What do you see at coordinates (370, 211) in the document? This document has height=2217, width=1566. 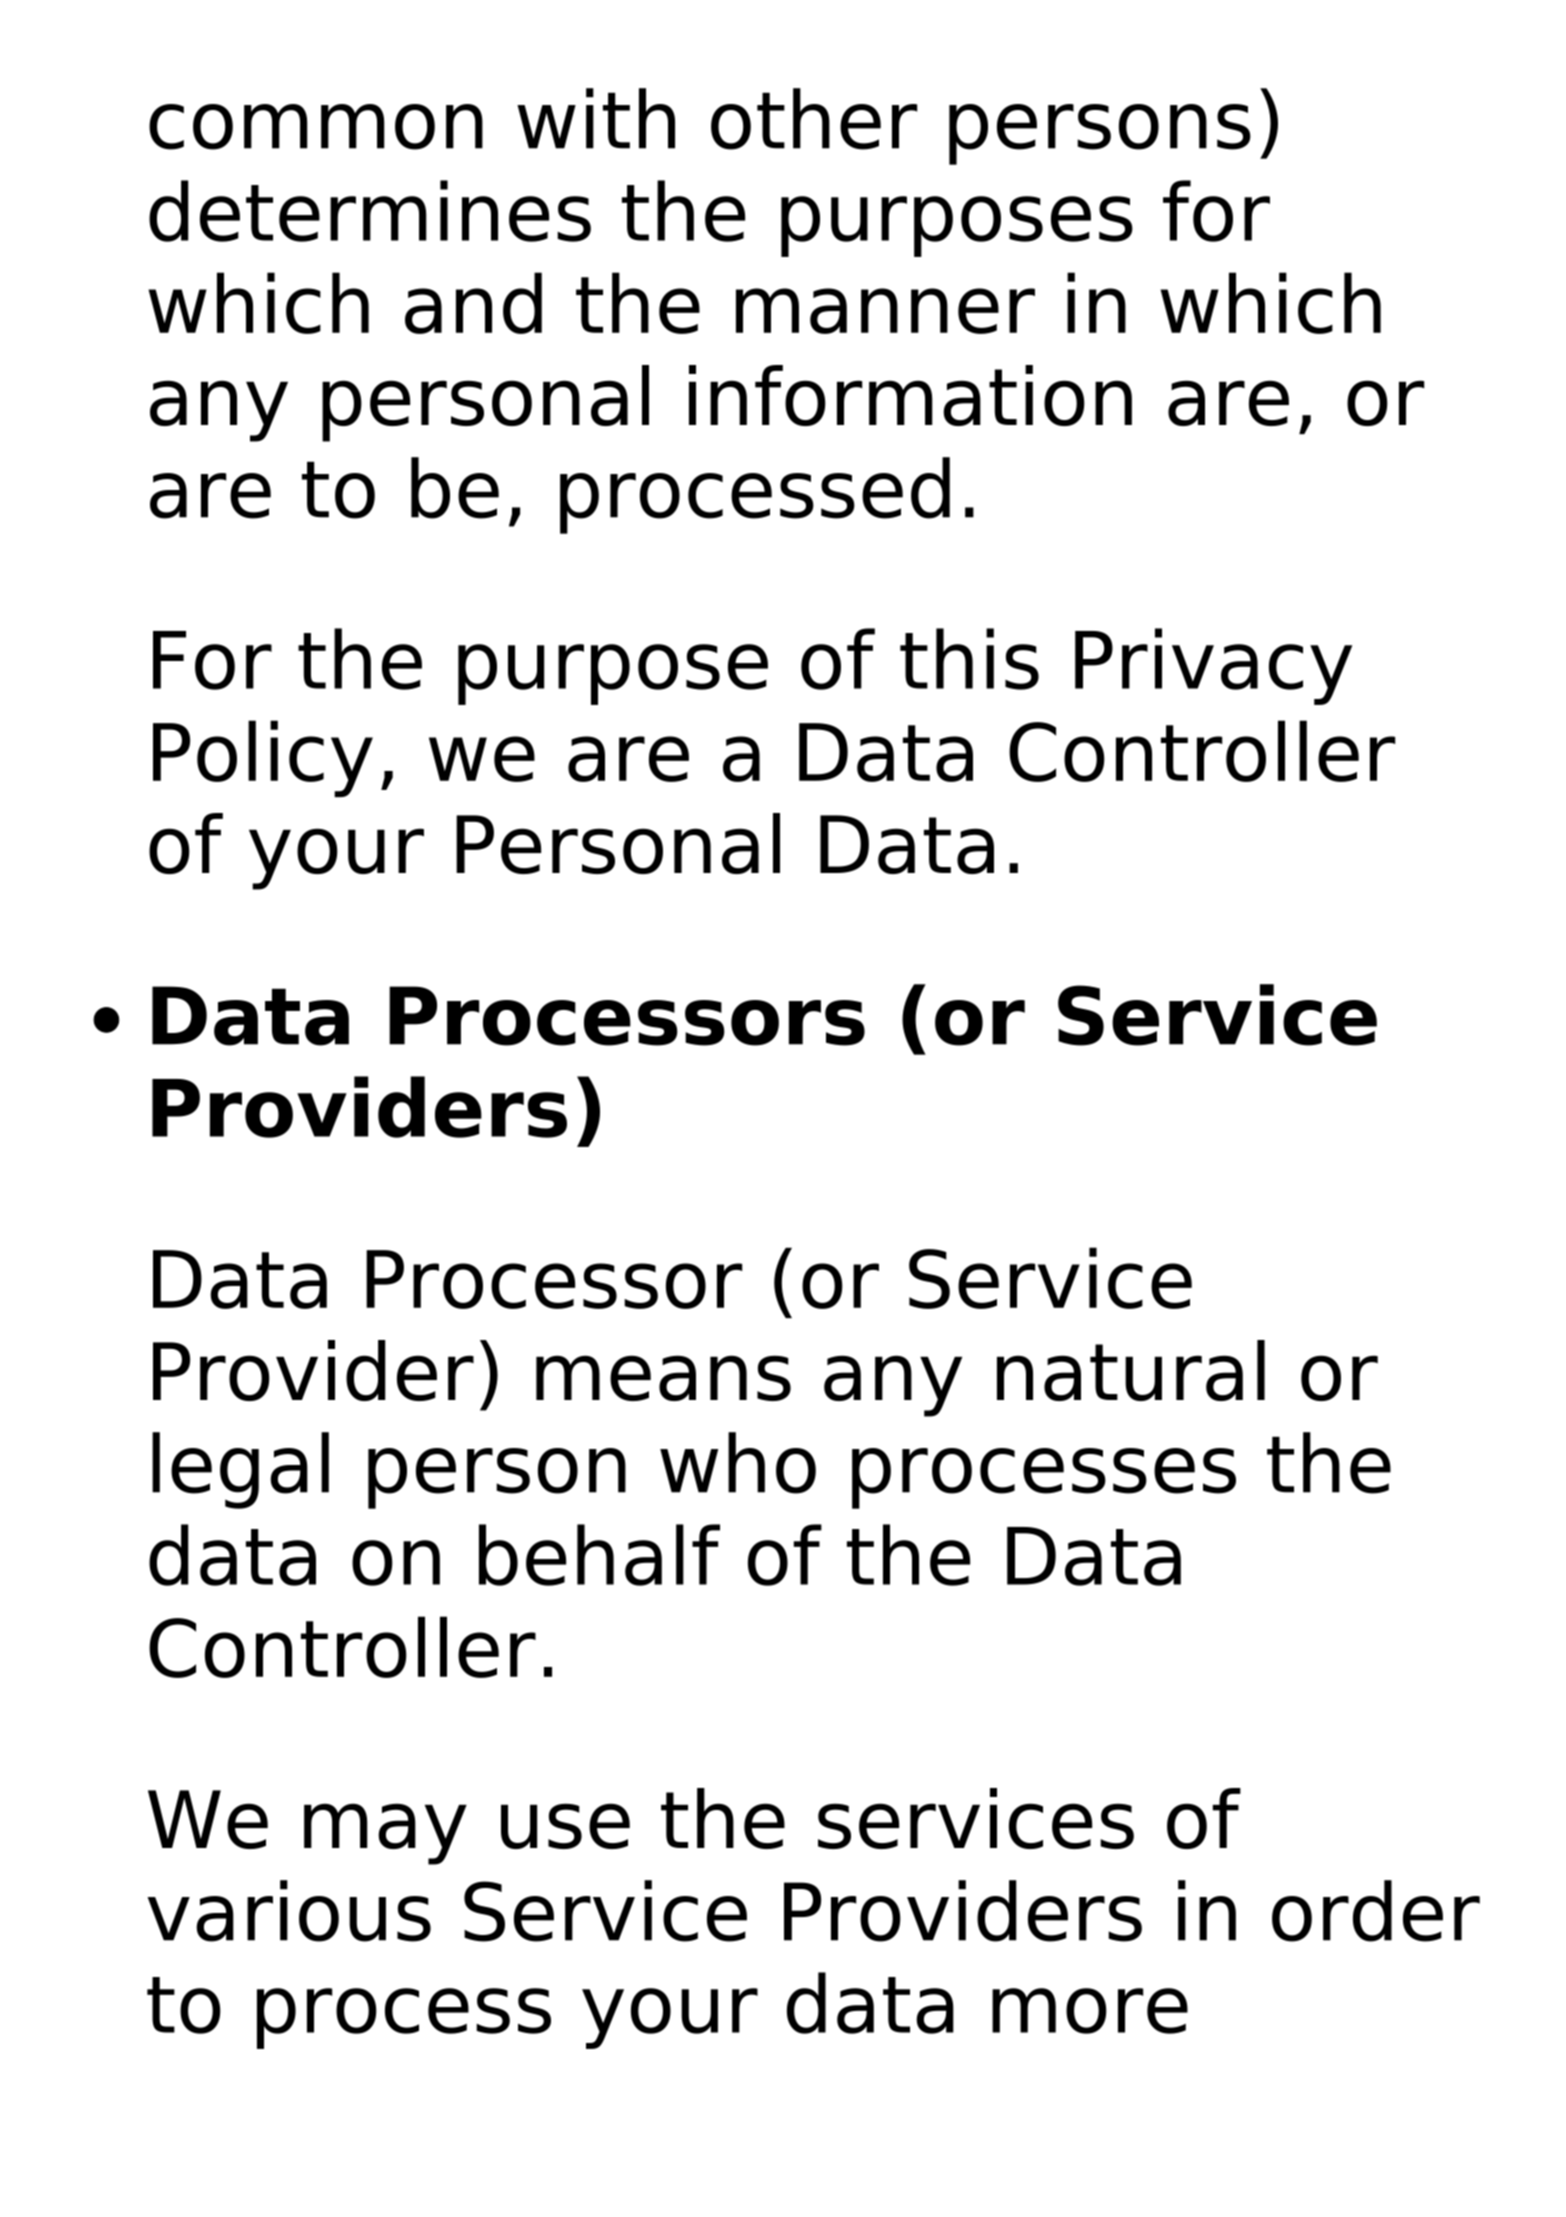 I see `determines` at bounding box center [370, 211].
